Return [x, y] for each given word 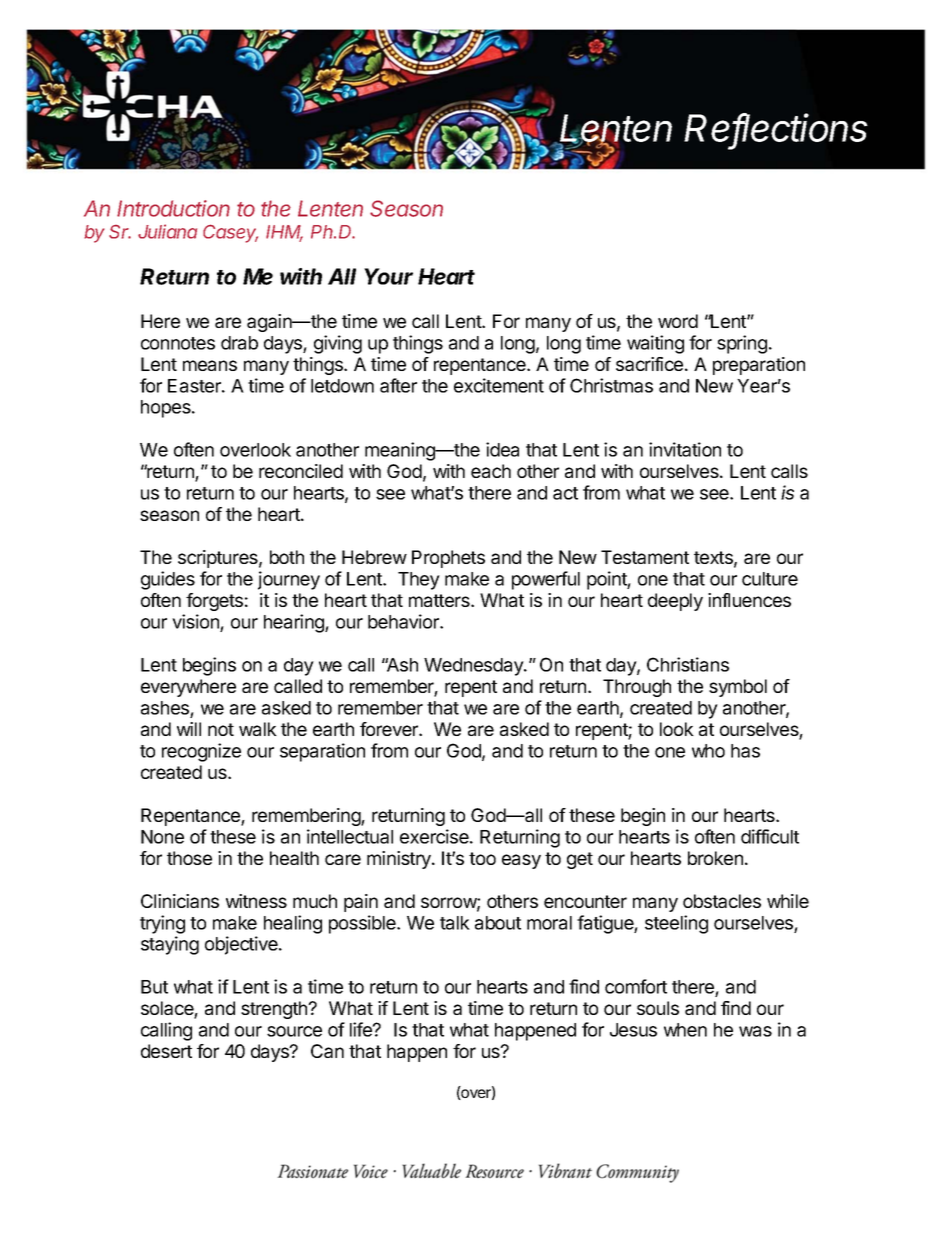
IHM [284, 233]
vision [195, 621]
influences [749, 600]
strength [275, 1010]
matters [440, 600]
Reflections [776, 129]
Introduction [173, 208]
